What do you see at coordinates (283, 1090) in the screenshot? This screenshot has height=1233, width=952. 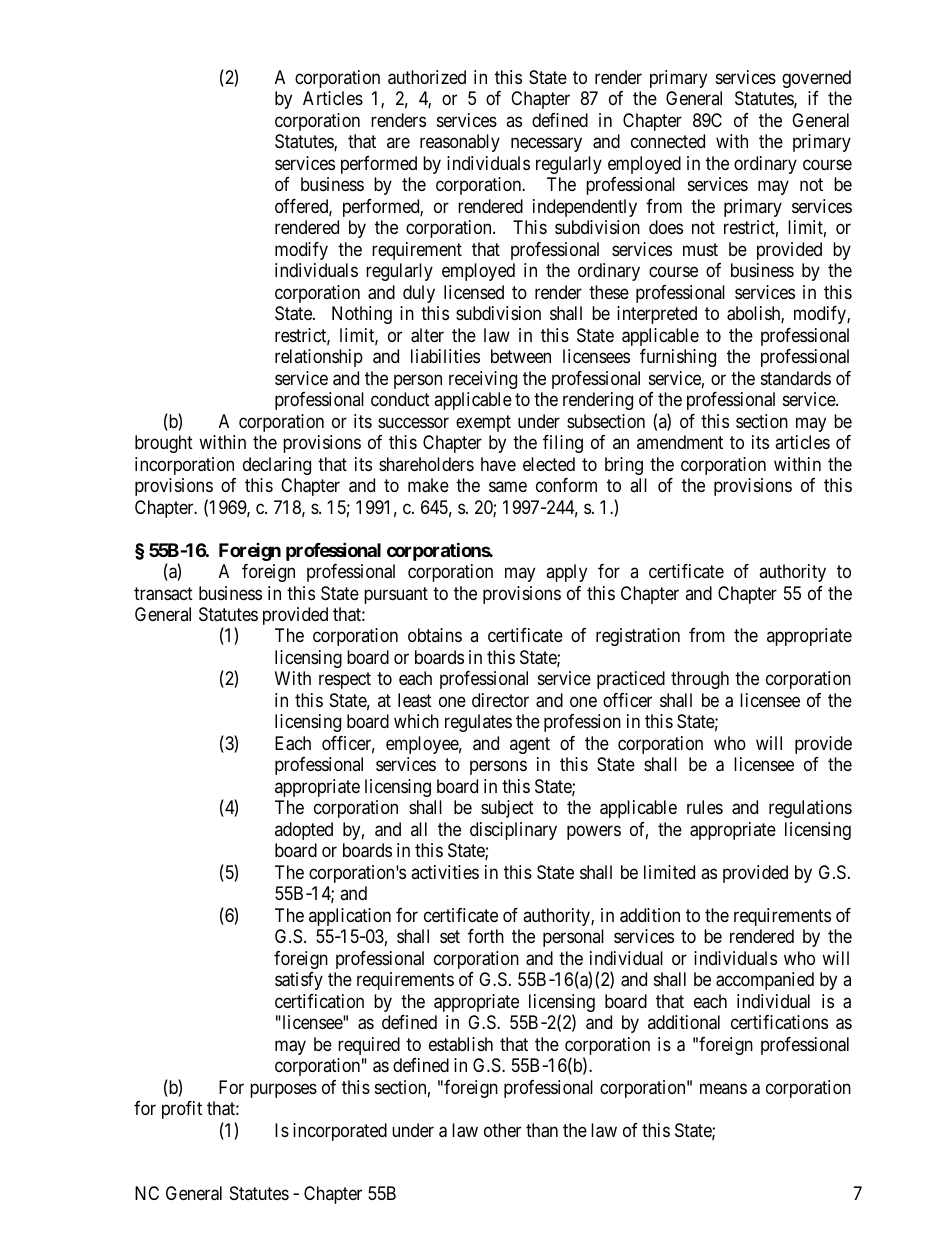 I see `purposes` at bounding box center [283, 1090].
